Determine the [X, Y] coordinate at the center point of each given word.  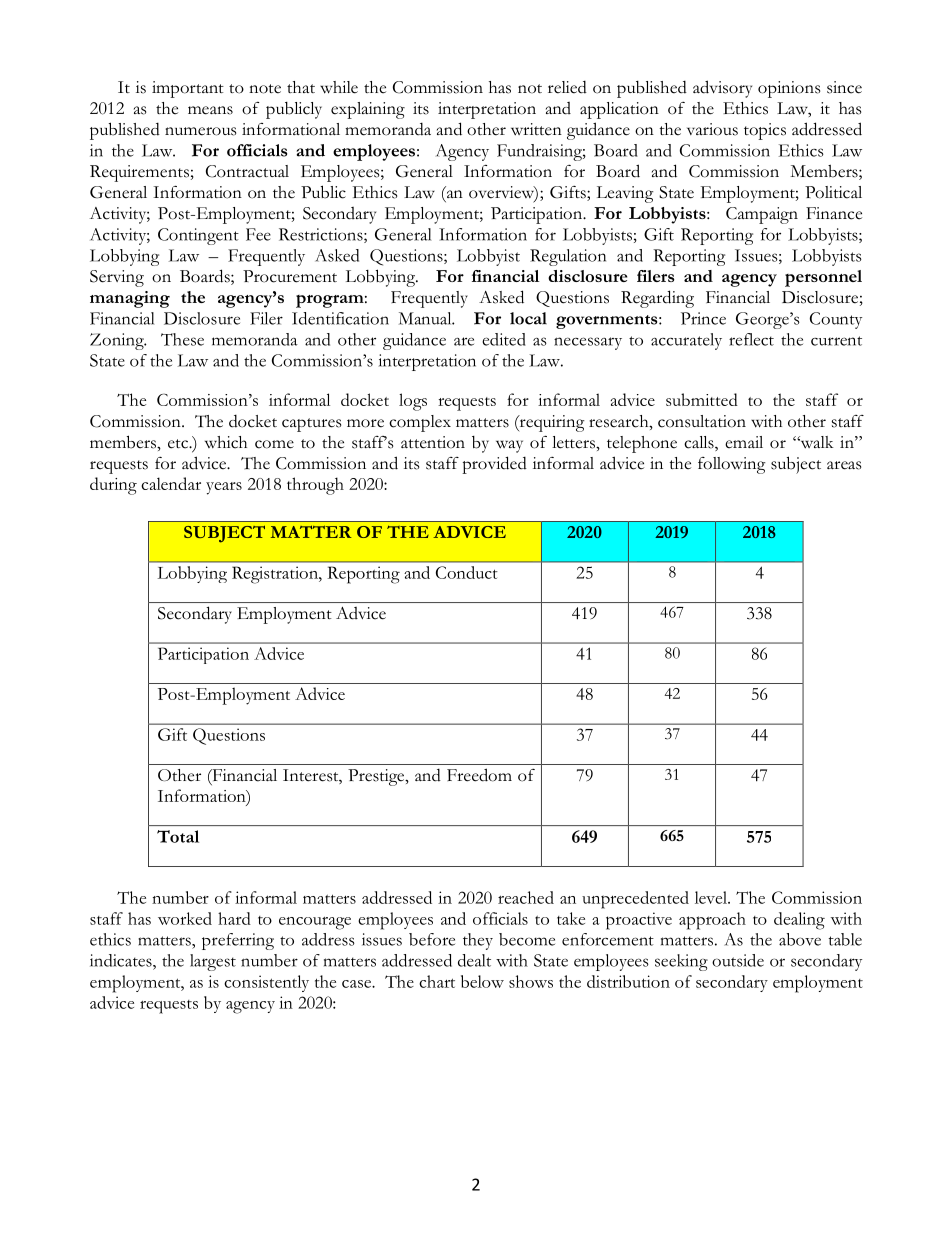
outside [738, 960]
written [536, 129]
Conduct [467, 572]
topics [765, 131]
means [210, 110]
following [732, 465]
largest [213, 962]
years [224, 488]
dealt [474, 960]
